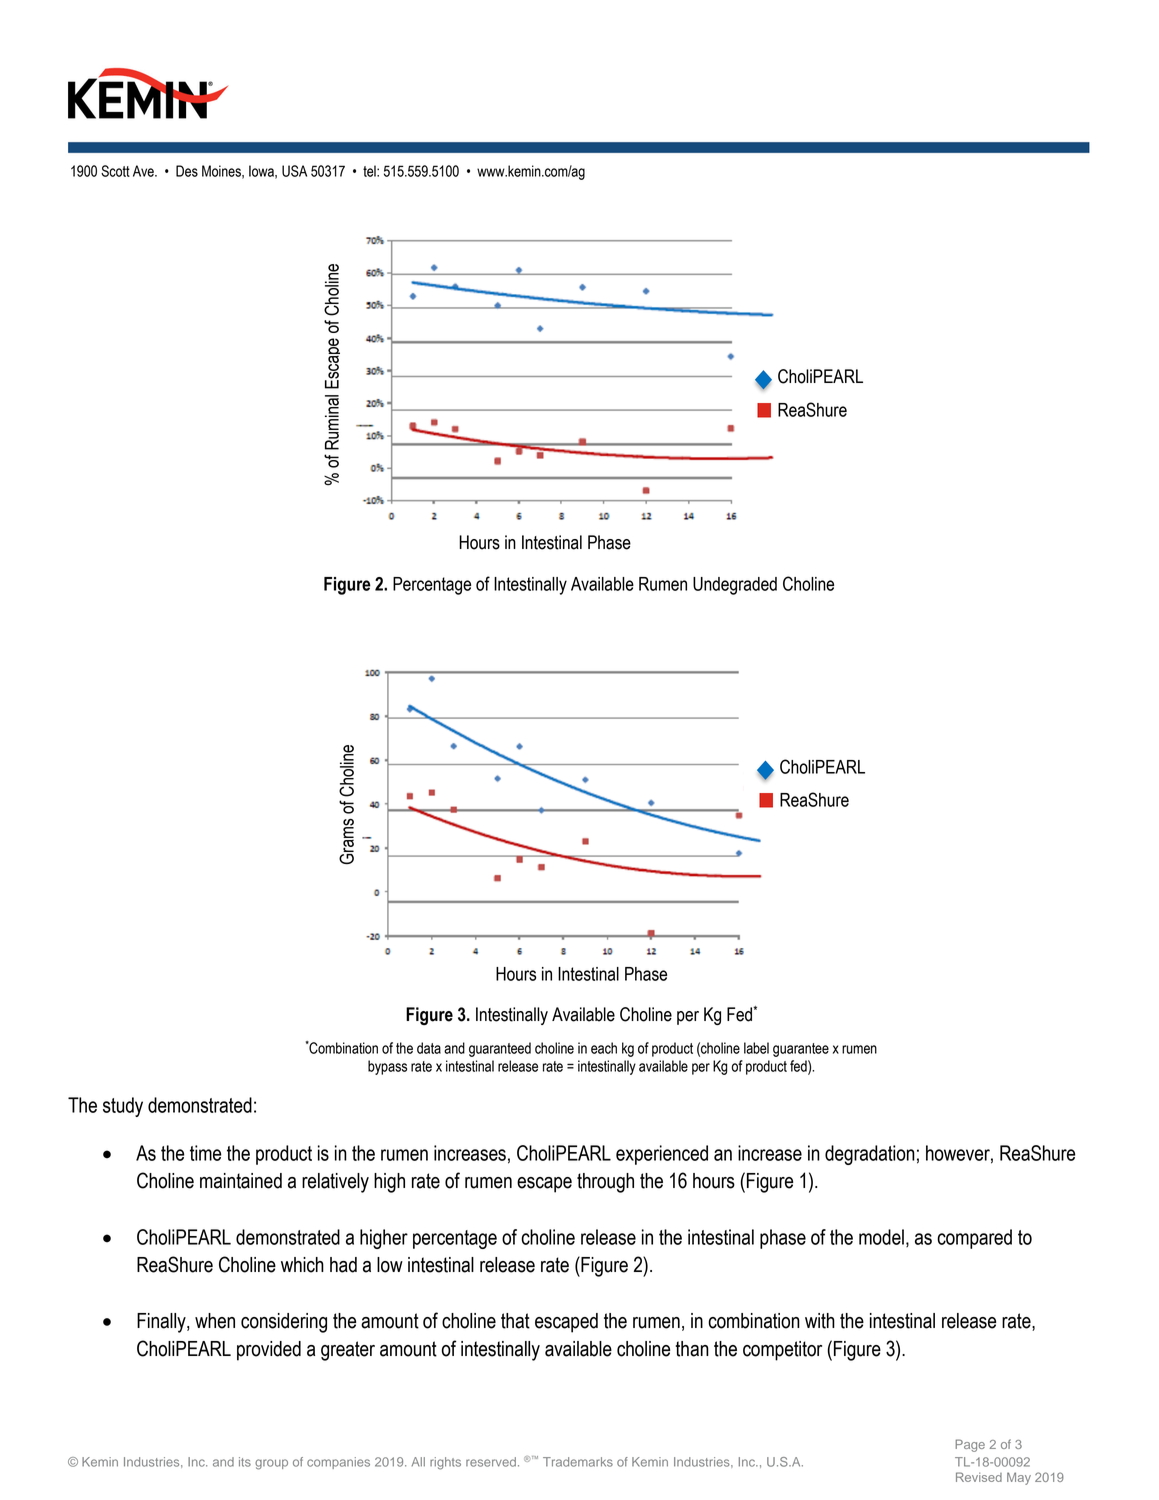 The height and width of the screenshot is (1500, 1159). Describe the element at coordinates (604, 1048) in the screenshot. I see `each` at that location.
